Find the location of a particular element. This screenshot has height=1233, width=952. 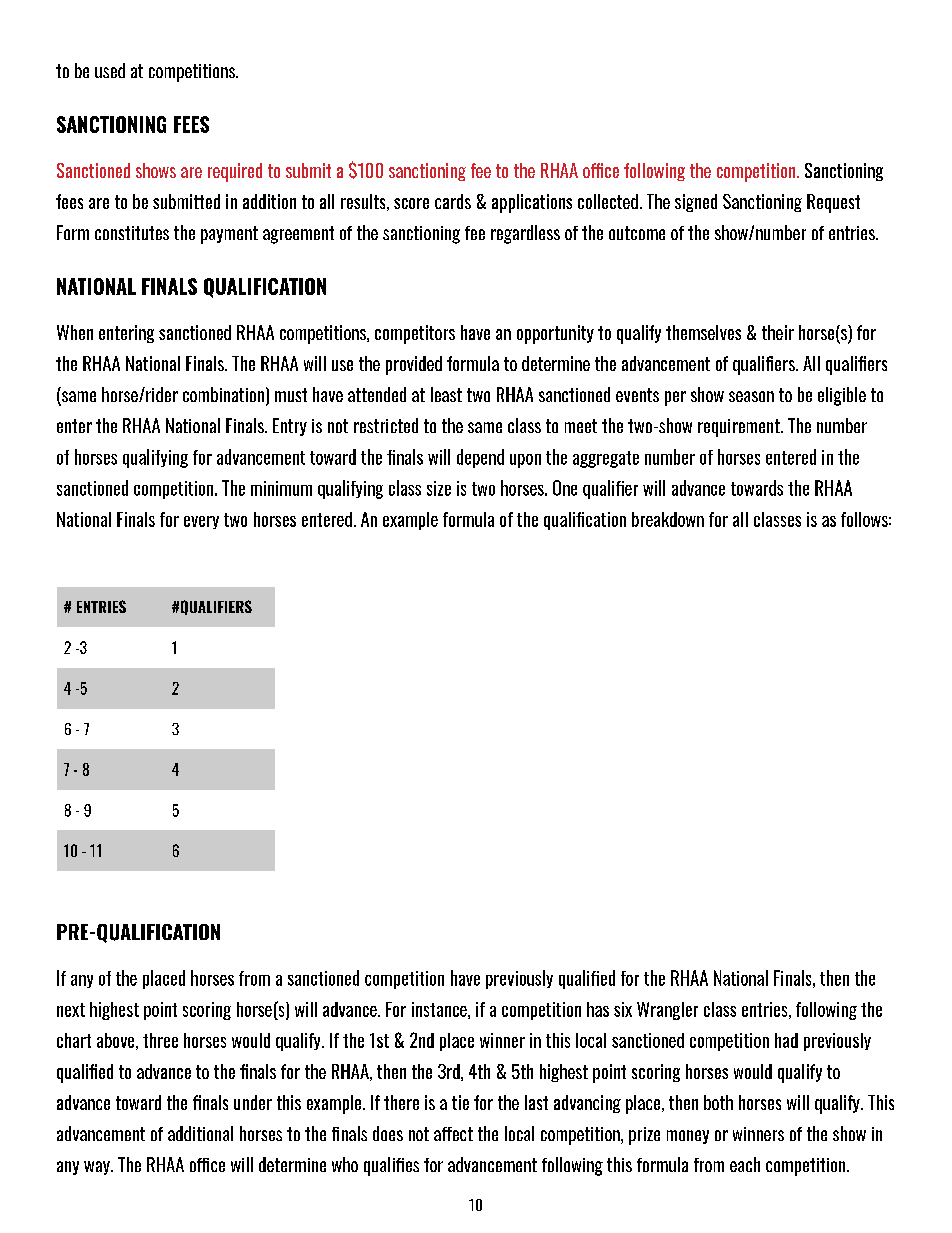

cards is located at coordinates (453, 201).
